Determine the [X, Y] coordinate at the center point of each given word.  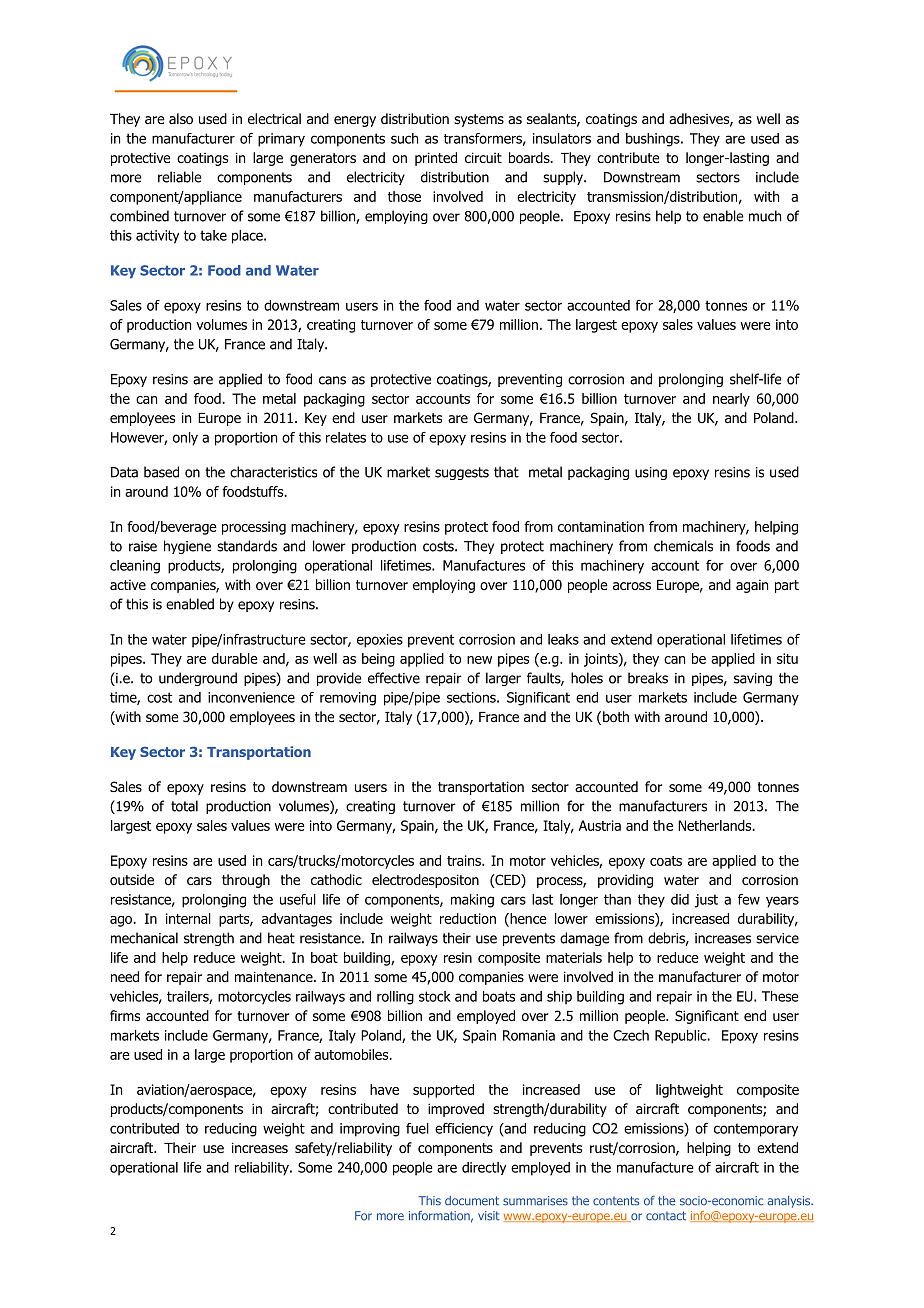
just [706, 901]
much [765, 216]
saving [753, 679]
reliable [180, 177]
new [479, 660]
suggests [462, 473]
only [185, 439]
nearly [731, 400]
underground [198, 679]
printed [436, 159]
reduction [468, 918]
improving [370, 1130]
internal [188, 918]
